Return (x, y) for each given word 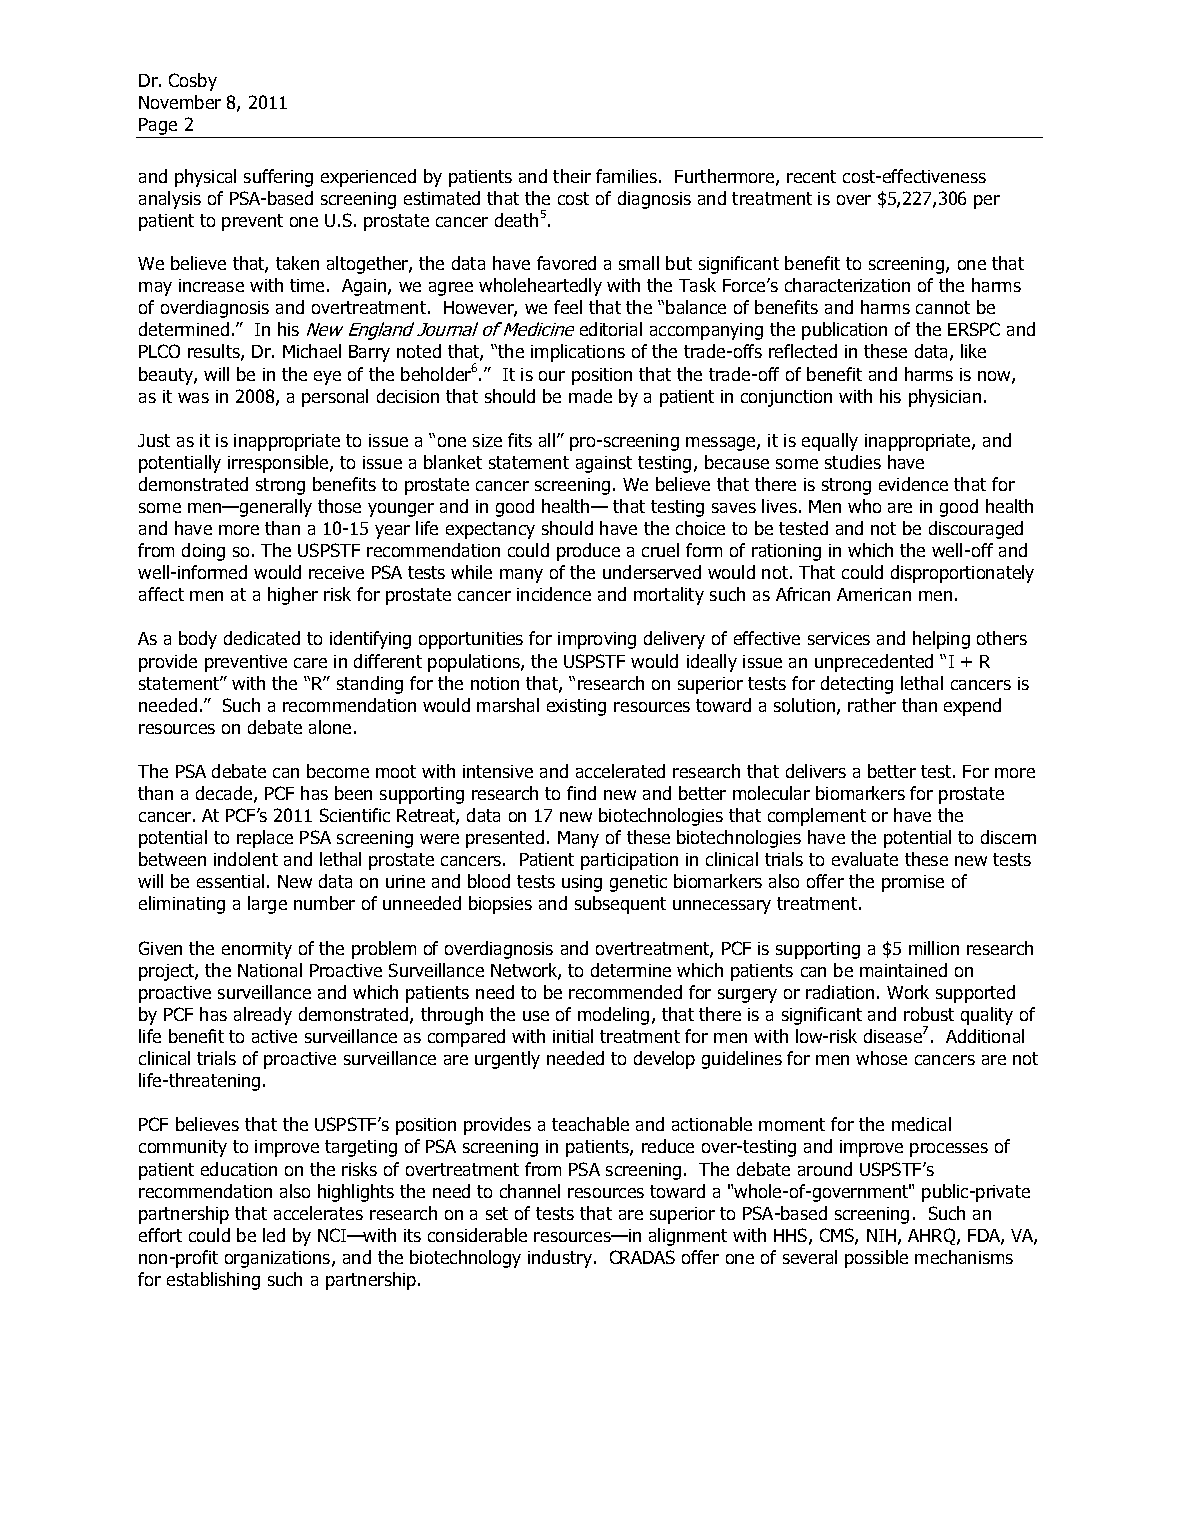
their (572, 176)
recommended (625, 992)
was (193, 398)
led (274, 1235)
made (590, 396)
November (180, 102)
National (270, 970)
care (310, 663)
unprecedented (874, 663)
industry (561, 1259)
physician (945, 398)
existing (576, 707)
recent (811, 176)
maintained (903, 970)
